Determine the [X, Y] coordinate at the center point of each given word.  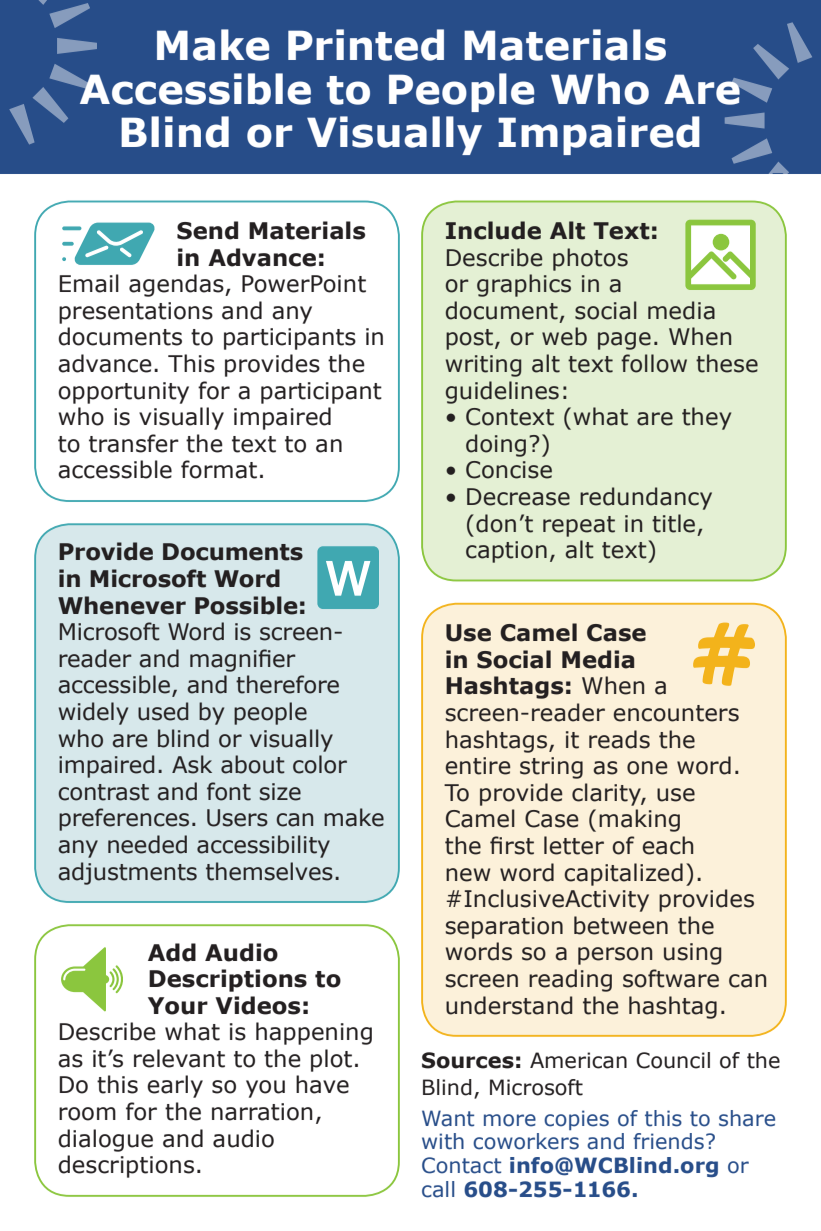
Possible [246, 605]
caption [506, 552]
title [673, 523]
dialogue [105, 1140]
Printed [366, 45]
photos [590, 259]
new [468, 875]
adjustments [127, 873]
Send [207, 230]
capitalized [623, 874]
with [443, 1141]
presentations [136, 313]
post [471, 339]
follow [654, 363]
